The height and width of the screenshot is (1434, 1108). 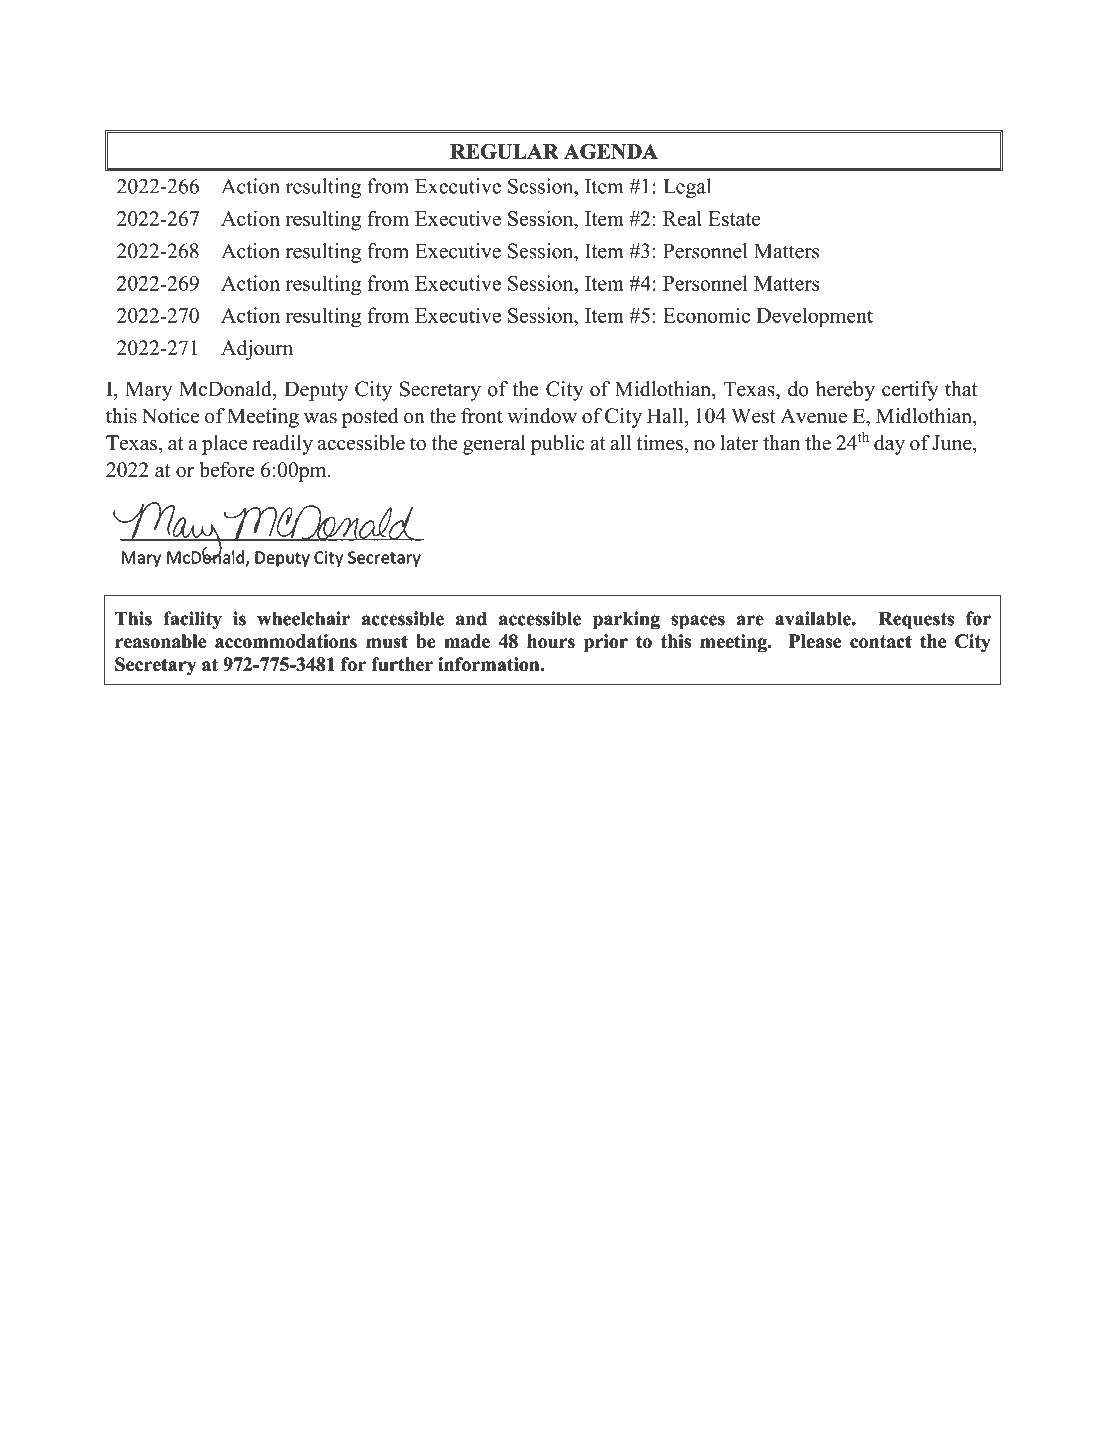 I want to click on Legal, so click(x=687, y=188).
